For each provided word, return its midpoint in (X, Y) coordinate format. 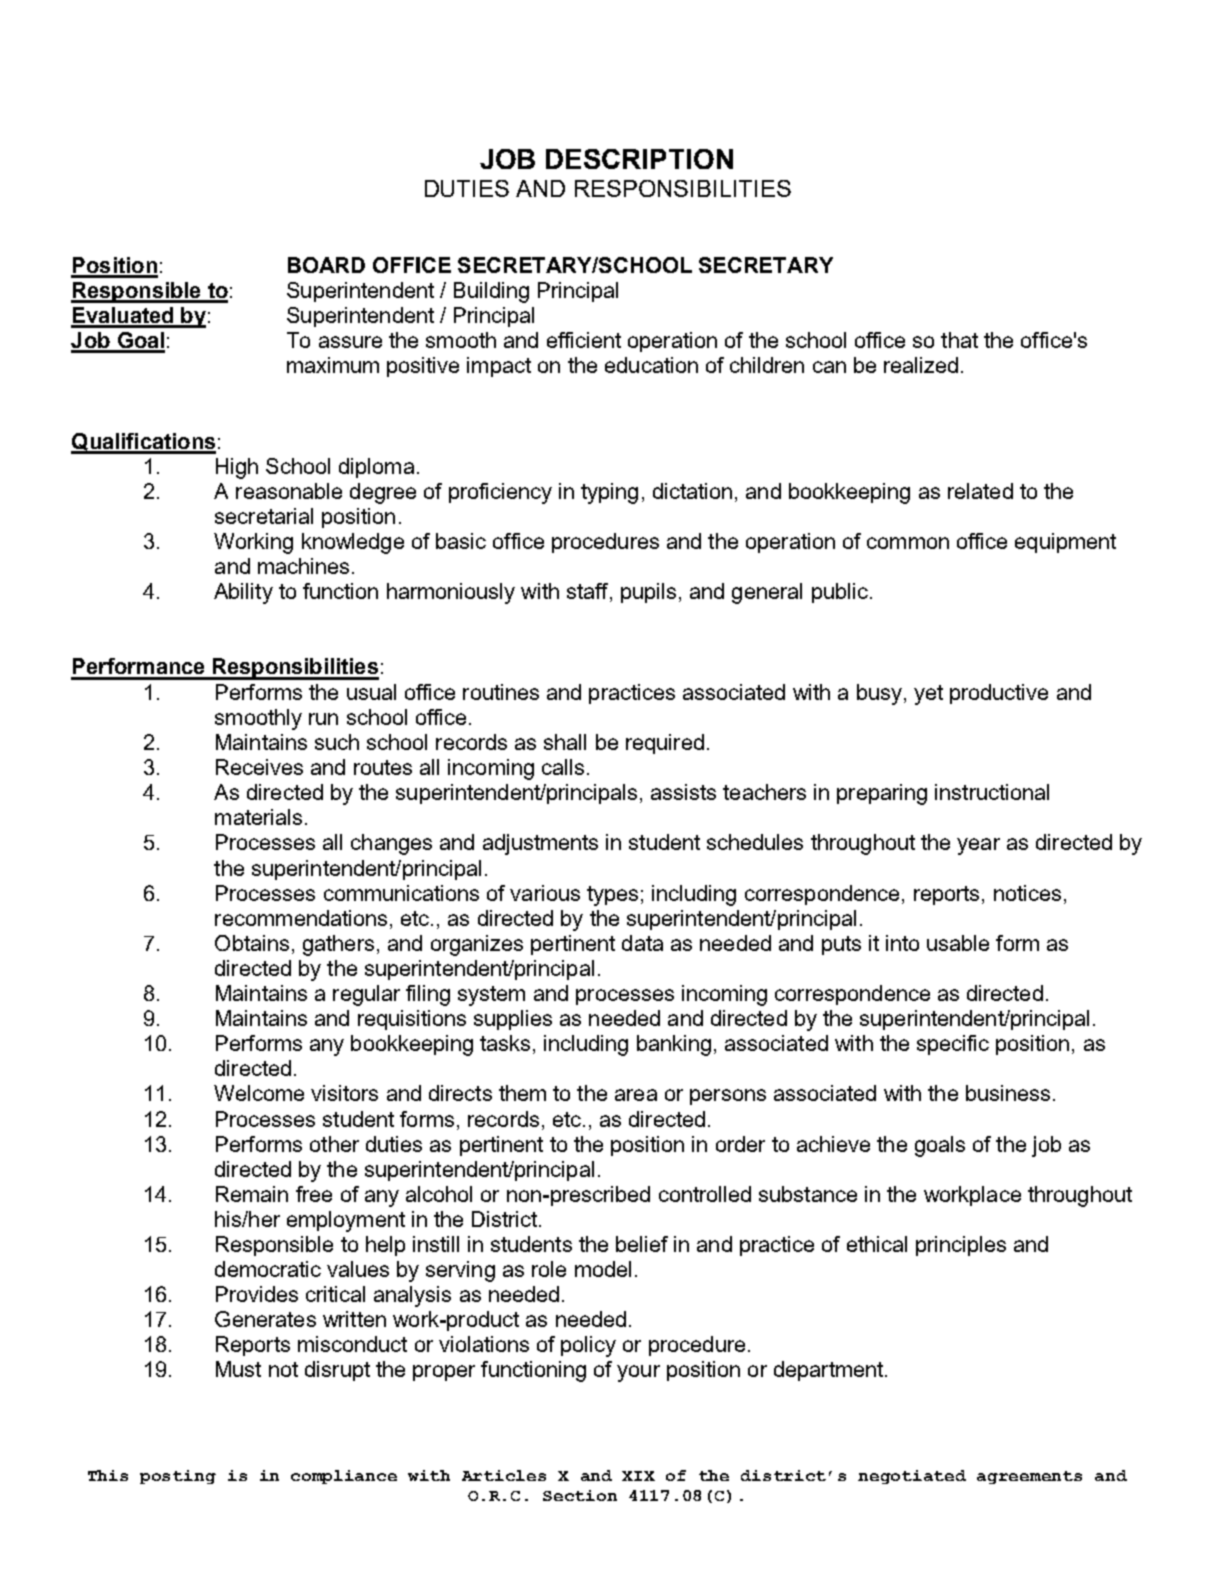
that (959, 340)
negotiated (912, 1477)
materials (258, 817)
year (978, 846)
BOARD (326, 265)
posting (178, 1477)
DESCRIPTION (639, 159)
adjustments (540, 844)
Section (580, 1495)
